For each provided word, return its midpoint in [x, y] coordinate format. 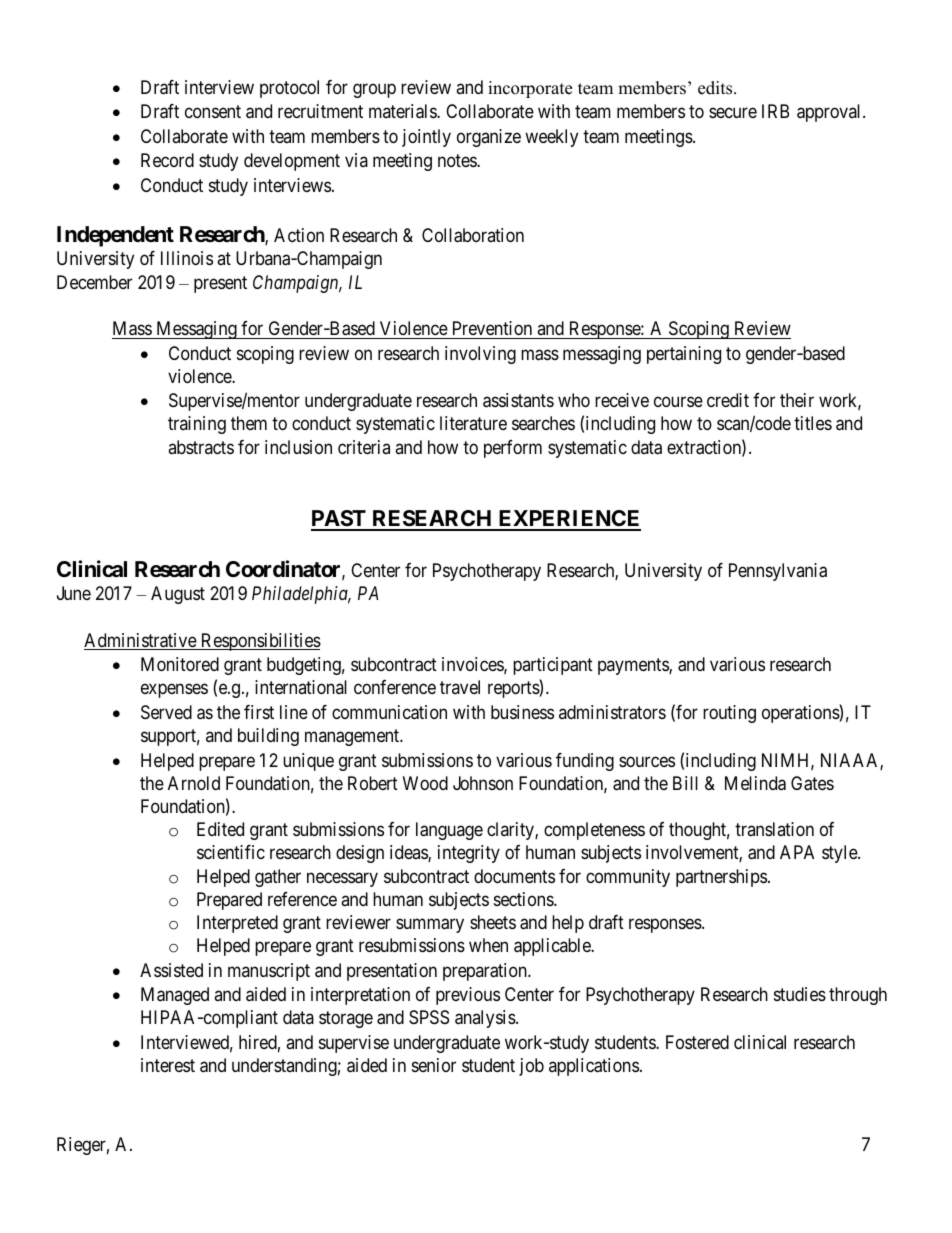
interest [168, 1065]
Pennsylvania [778, 572]
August [178, 595]
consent [213, 112]
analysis [485, 1019]
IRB [775, 111]
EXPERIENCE [568, 520]
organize [489, 138]
